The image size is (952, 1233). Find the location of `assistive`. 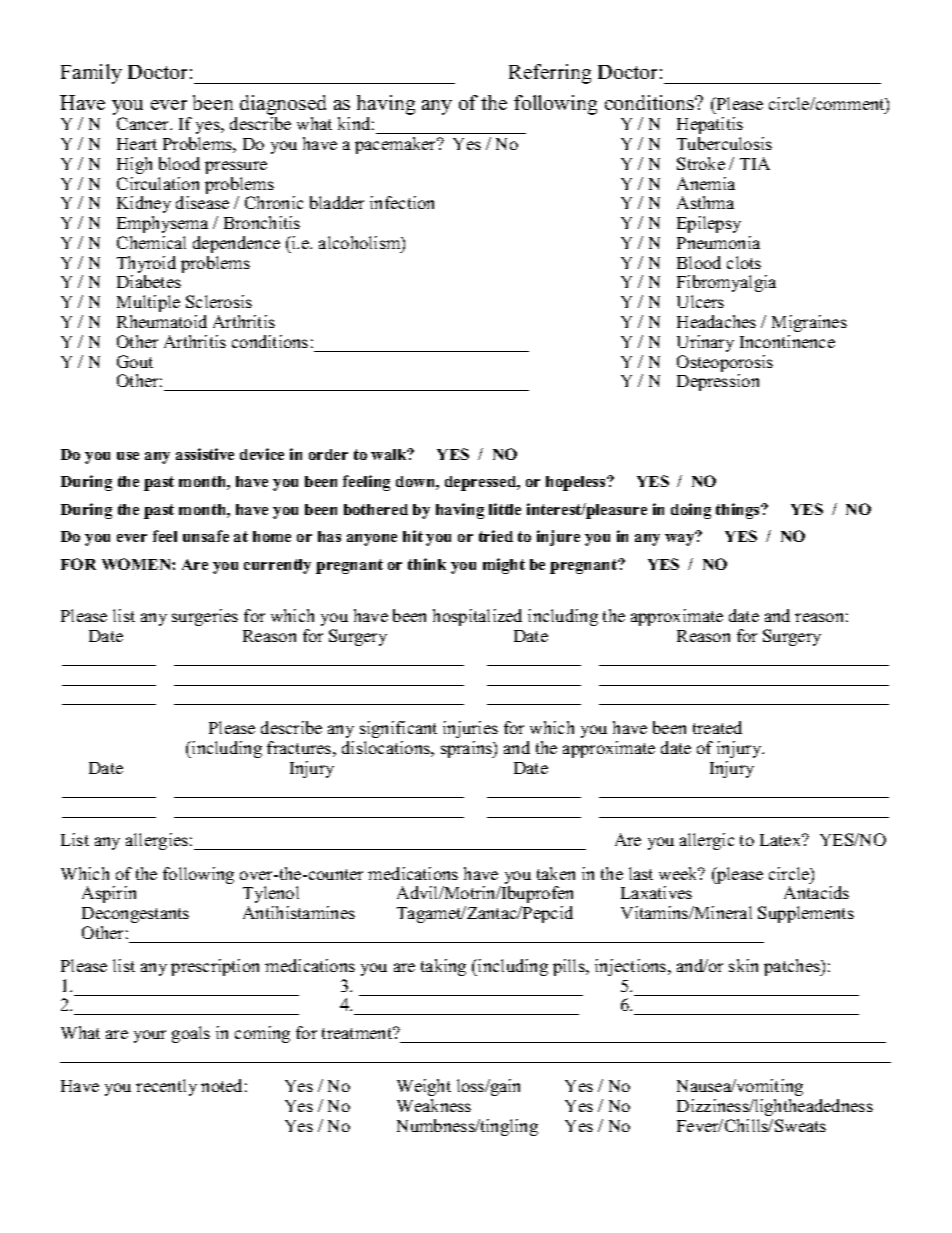

assistive is located at coordinates (205, 454).
